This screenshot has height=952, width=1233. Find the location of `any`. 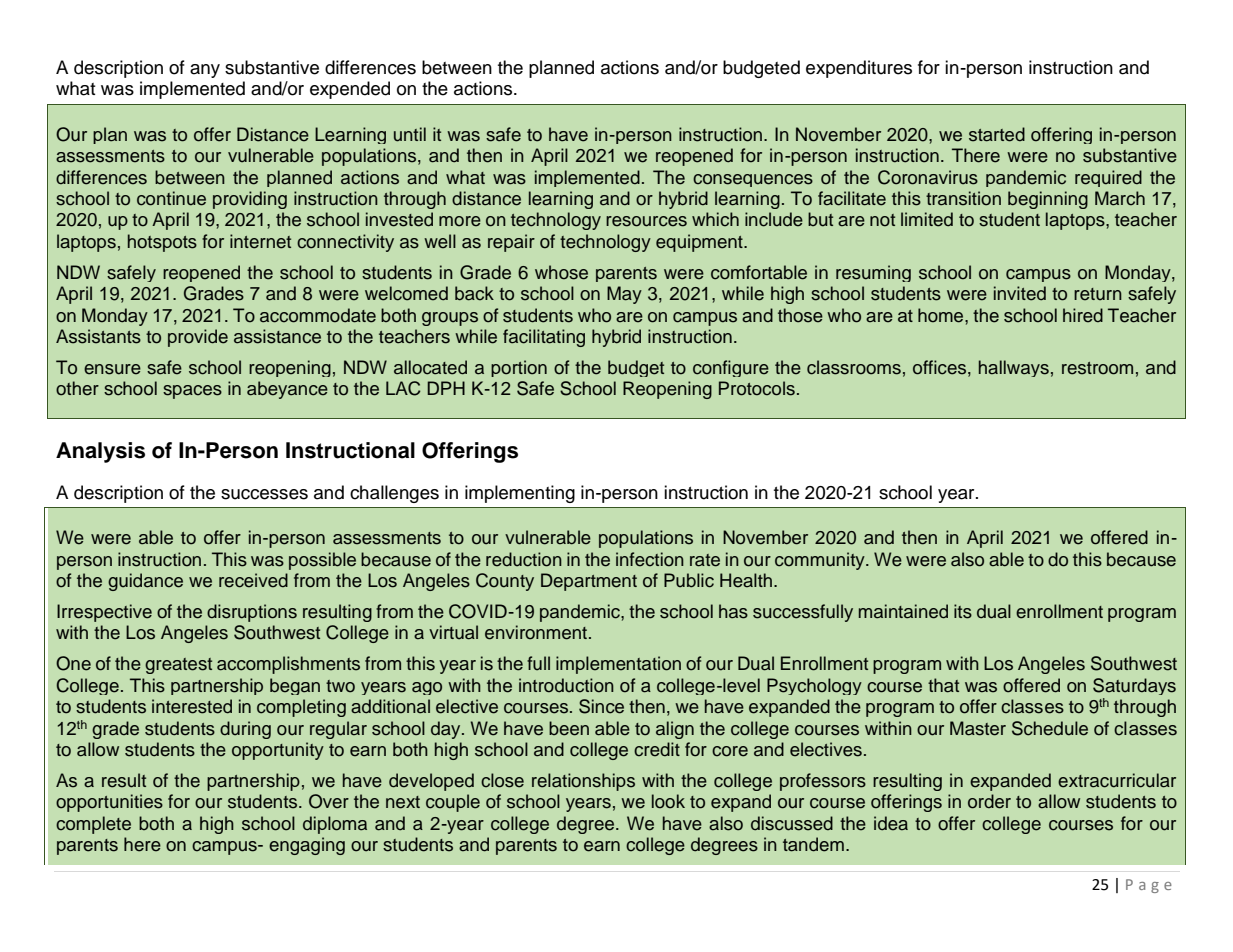

any is located at coordinates (205, 71).
